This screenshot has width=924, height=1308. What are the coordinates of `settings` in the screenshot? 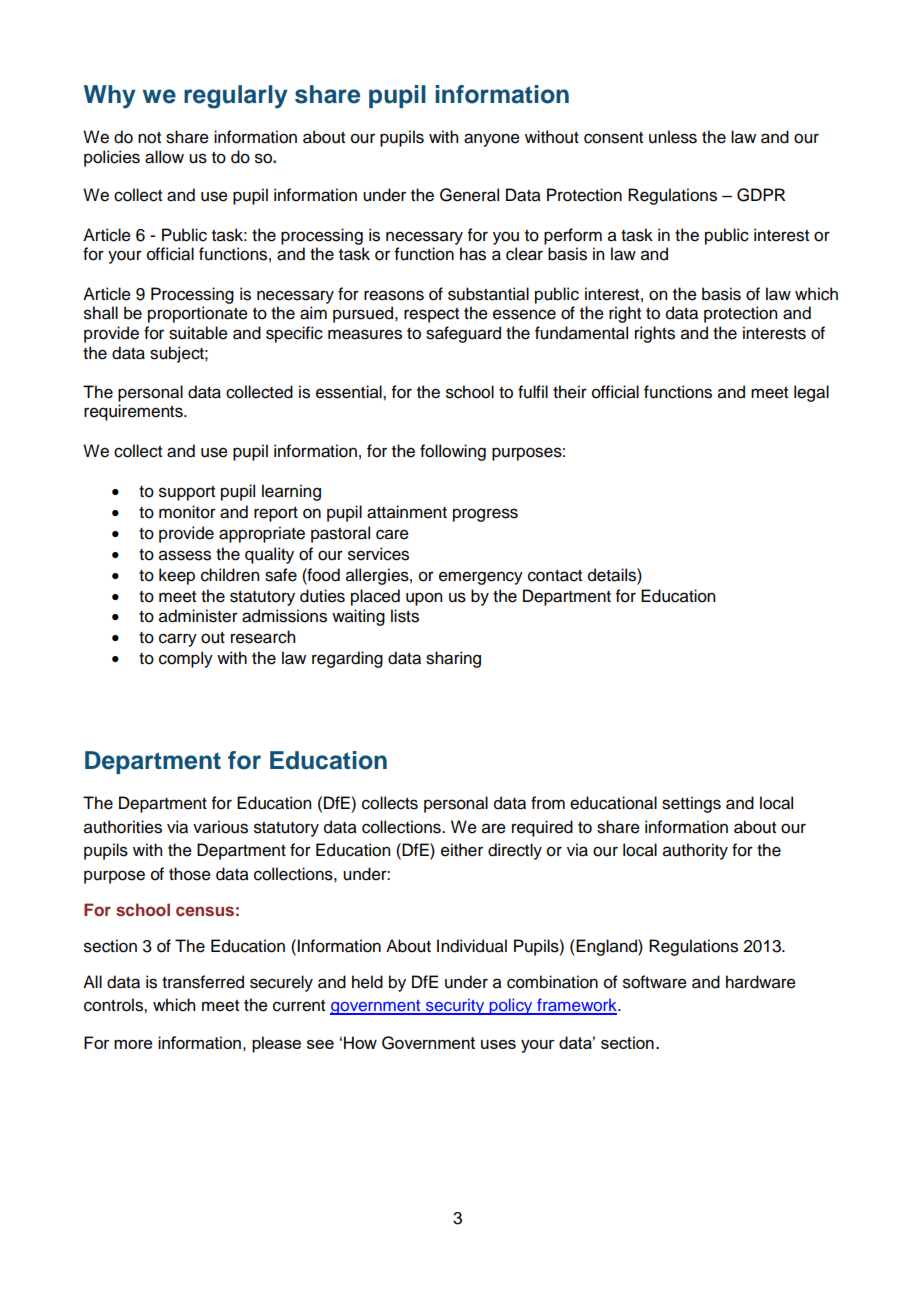 It's located at (691, 804).
